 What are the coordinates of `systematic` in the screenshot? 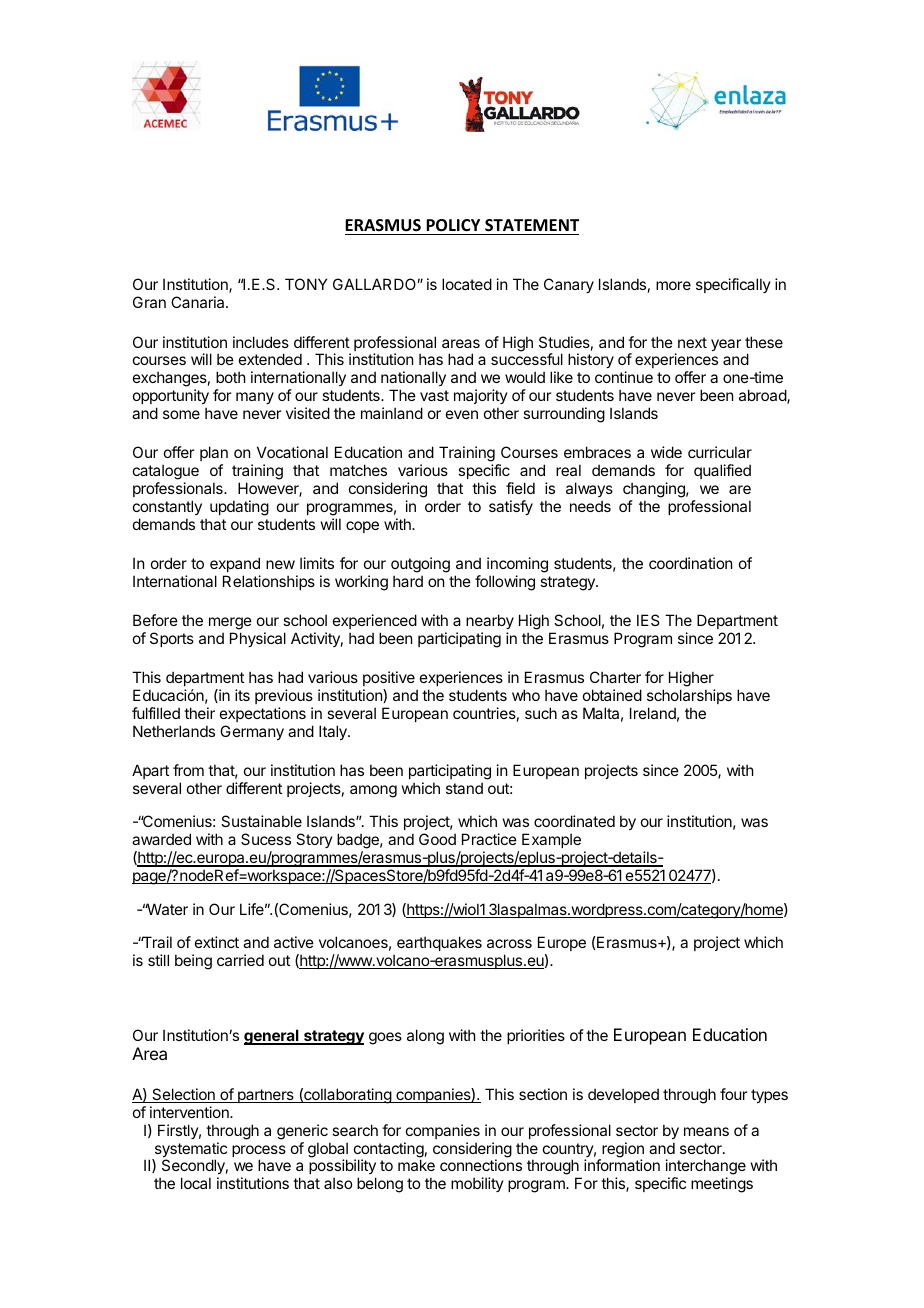 It's located at (189, 1151).
